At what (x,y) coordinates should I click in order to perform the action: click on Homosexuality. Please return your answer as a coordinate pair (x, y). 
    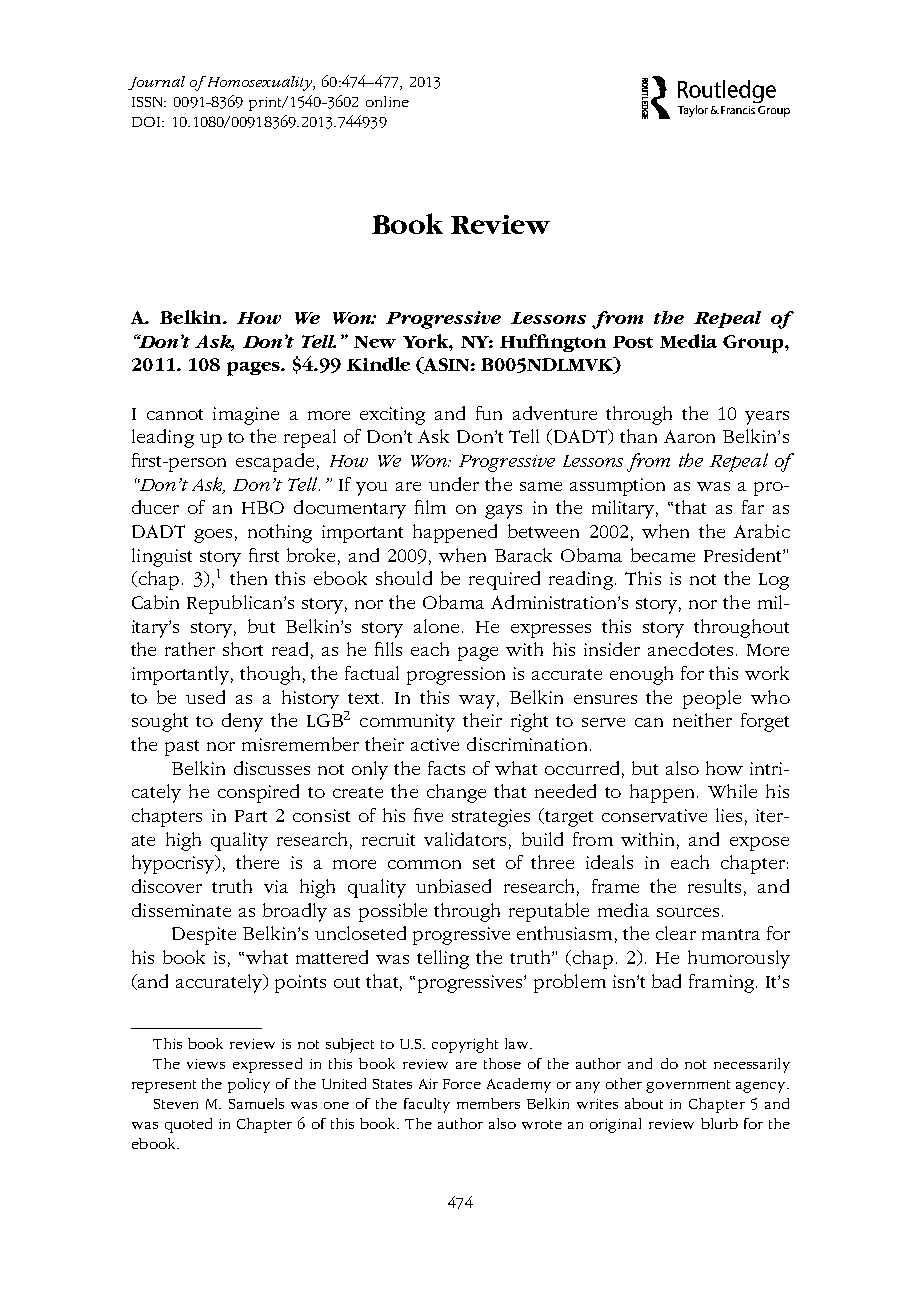
    Looking at the image, I should click on (259, 83).
